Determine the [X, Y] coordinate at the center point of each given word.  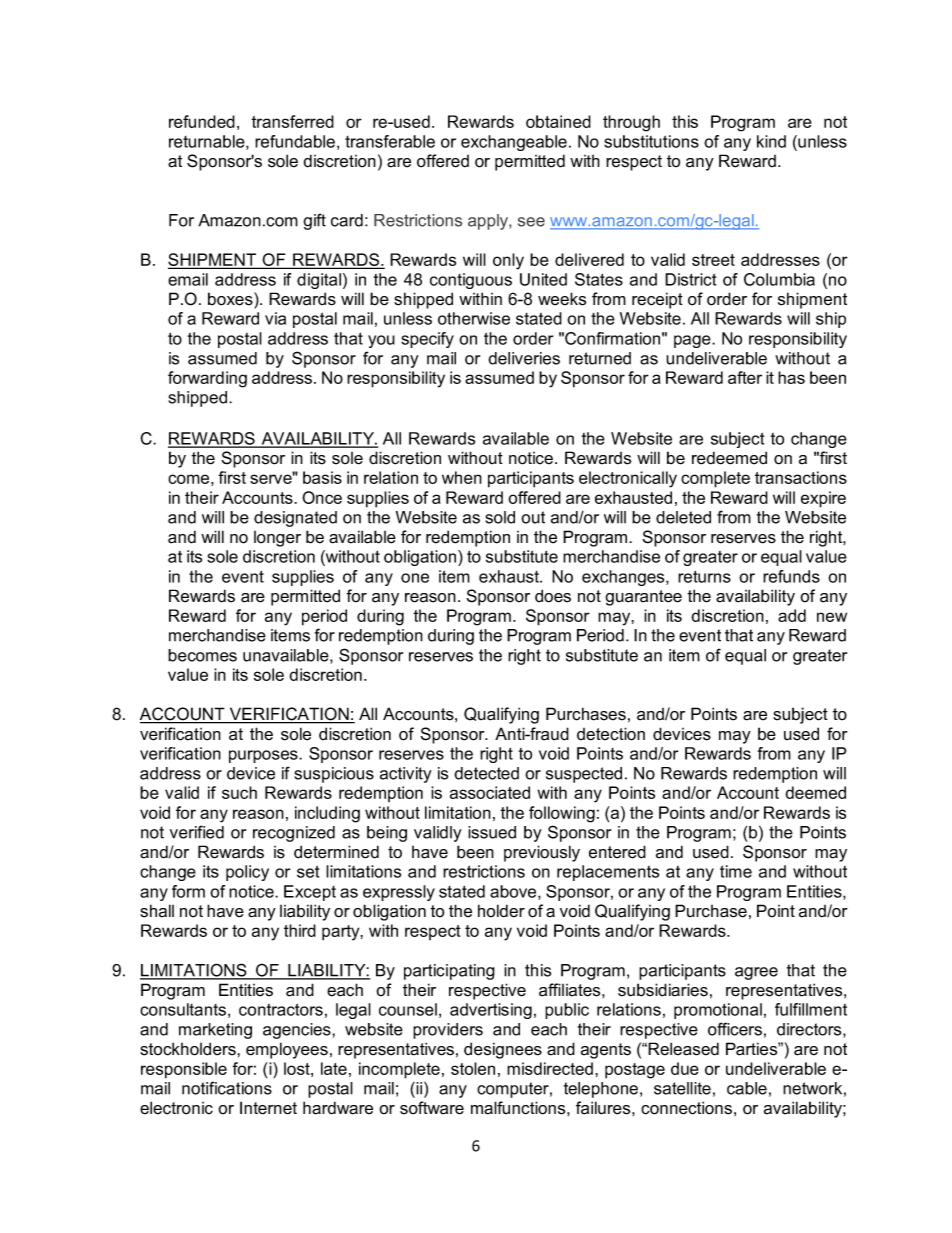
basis [322, 477]
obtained [558, 121]
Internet [268, 1108]
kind [771, 141]
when [462, 477]
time [736, 871]
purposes [264, 756]
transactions [801, 477]
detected [486, 773]
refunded [202, 121]
